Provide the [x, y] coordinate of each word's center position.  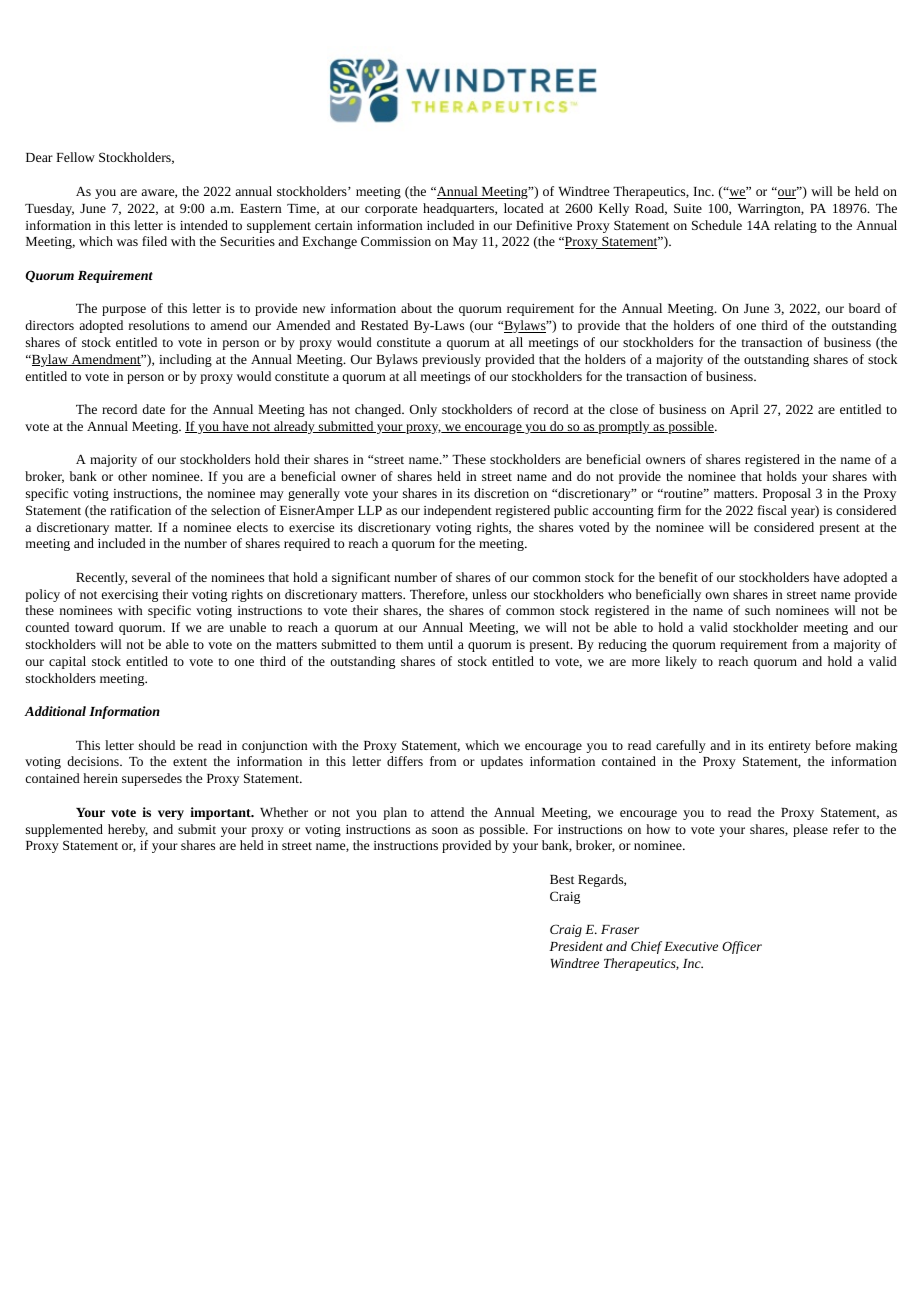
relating [795, 226]
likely [681, 662]
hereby [128, 830]
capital [67, 662]
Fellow [75, 157]
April [744, 410]
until [440, 644]
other [132, 476]
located [524, 208]
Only [423, 410]
